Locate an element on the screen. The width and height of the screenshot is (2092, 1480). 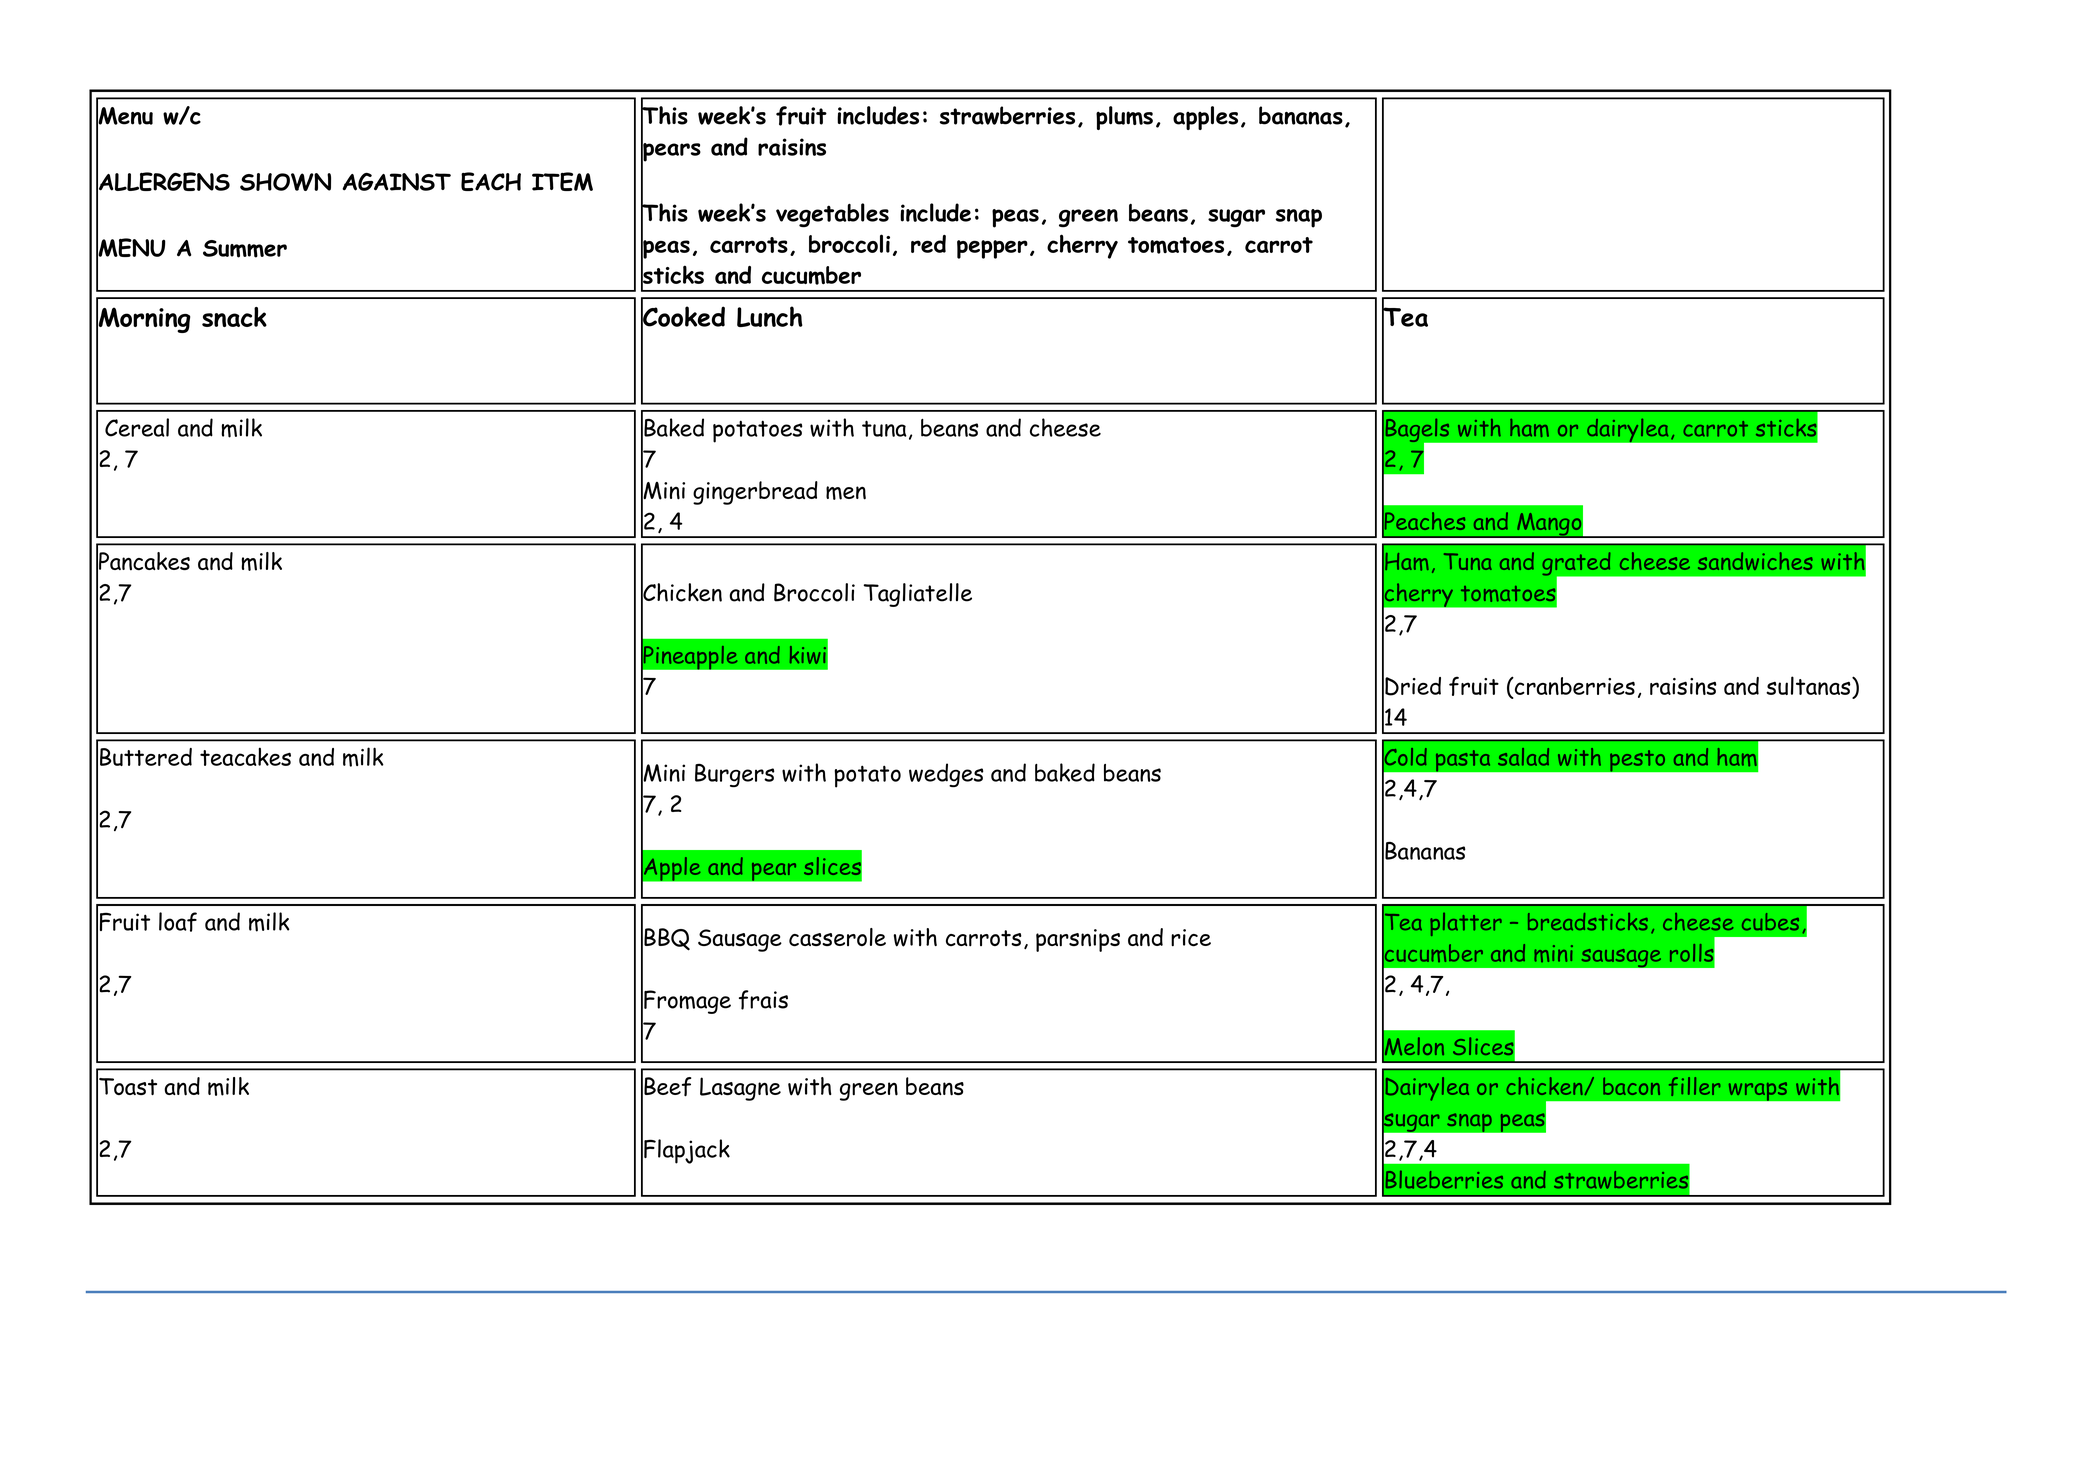
plums is located at coordinates (1124, 118).
